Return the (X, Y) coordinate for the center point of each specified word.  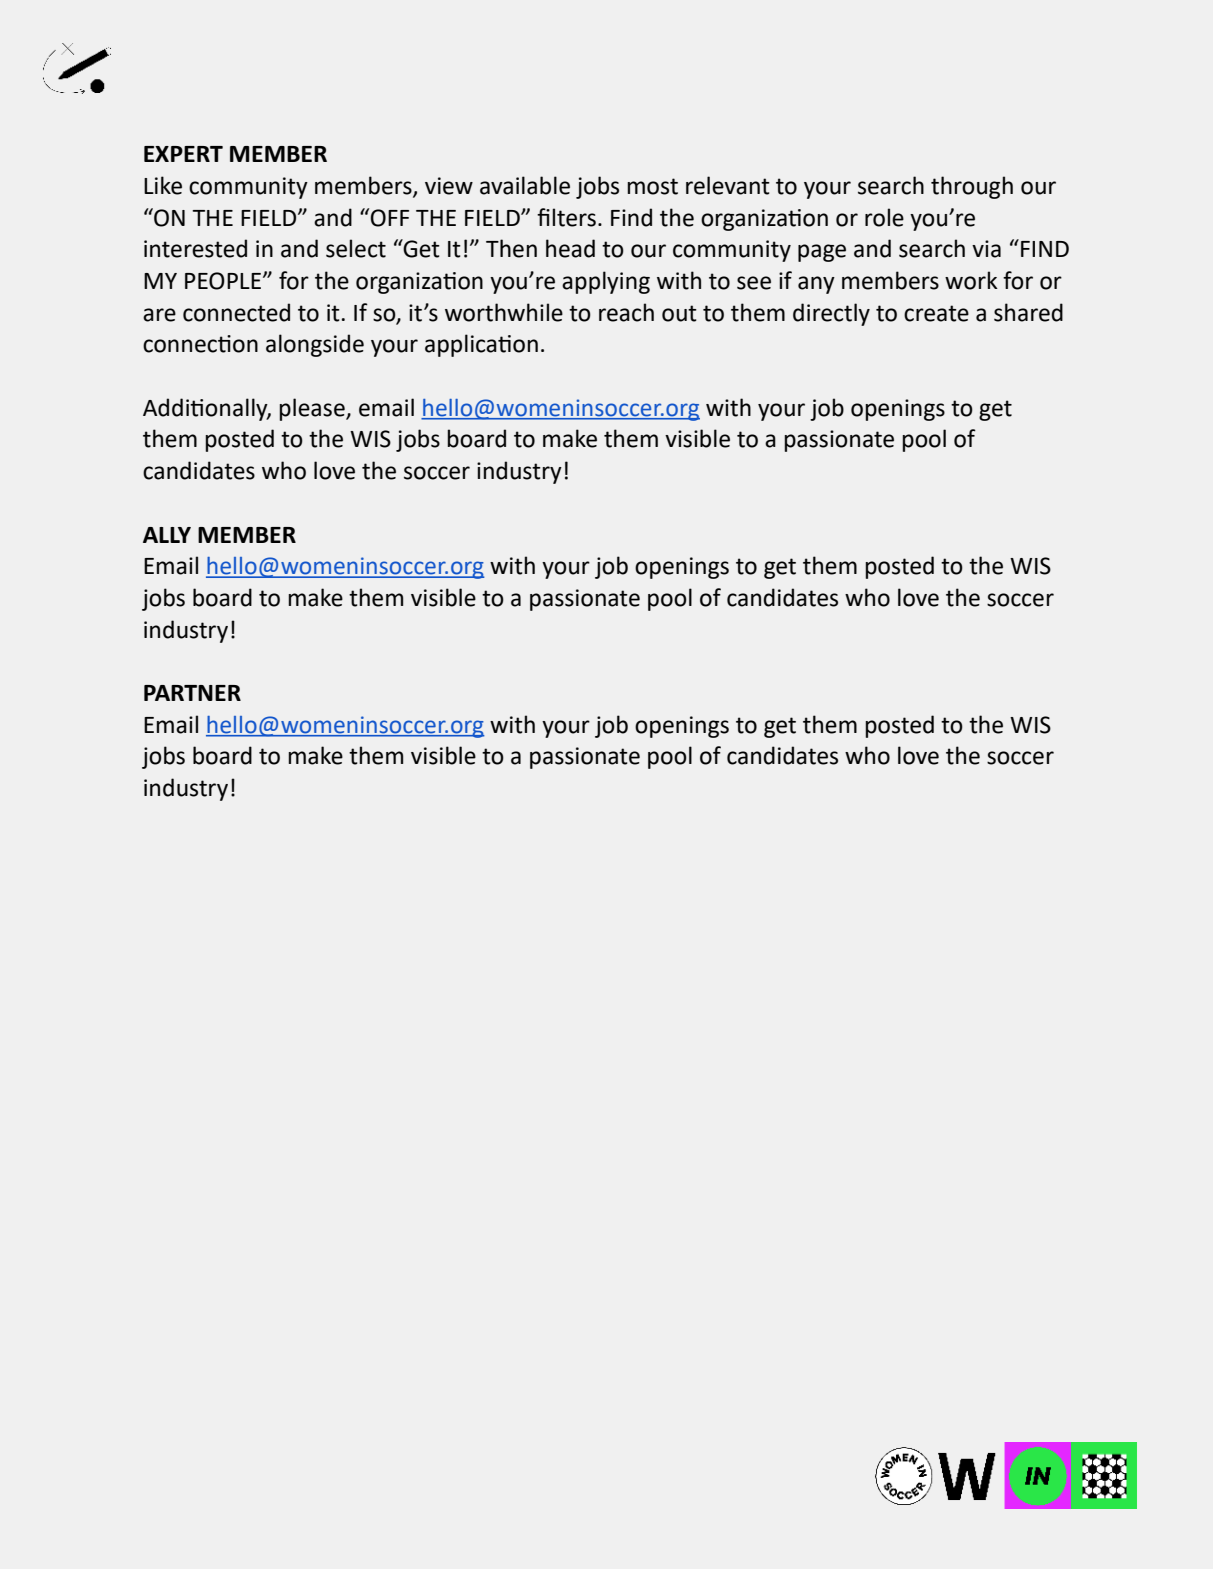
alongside (315, 345)
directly (831, 314)
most (653, 186)
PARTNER (192, 693)
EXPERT (183, 154)
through (972, 187)
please (313, 409)
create (936, 313)
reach (626, 312)
